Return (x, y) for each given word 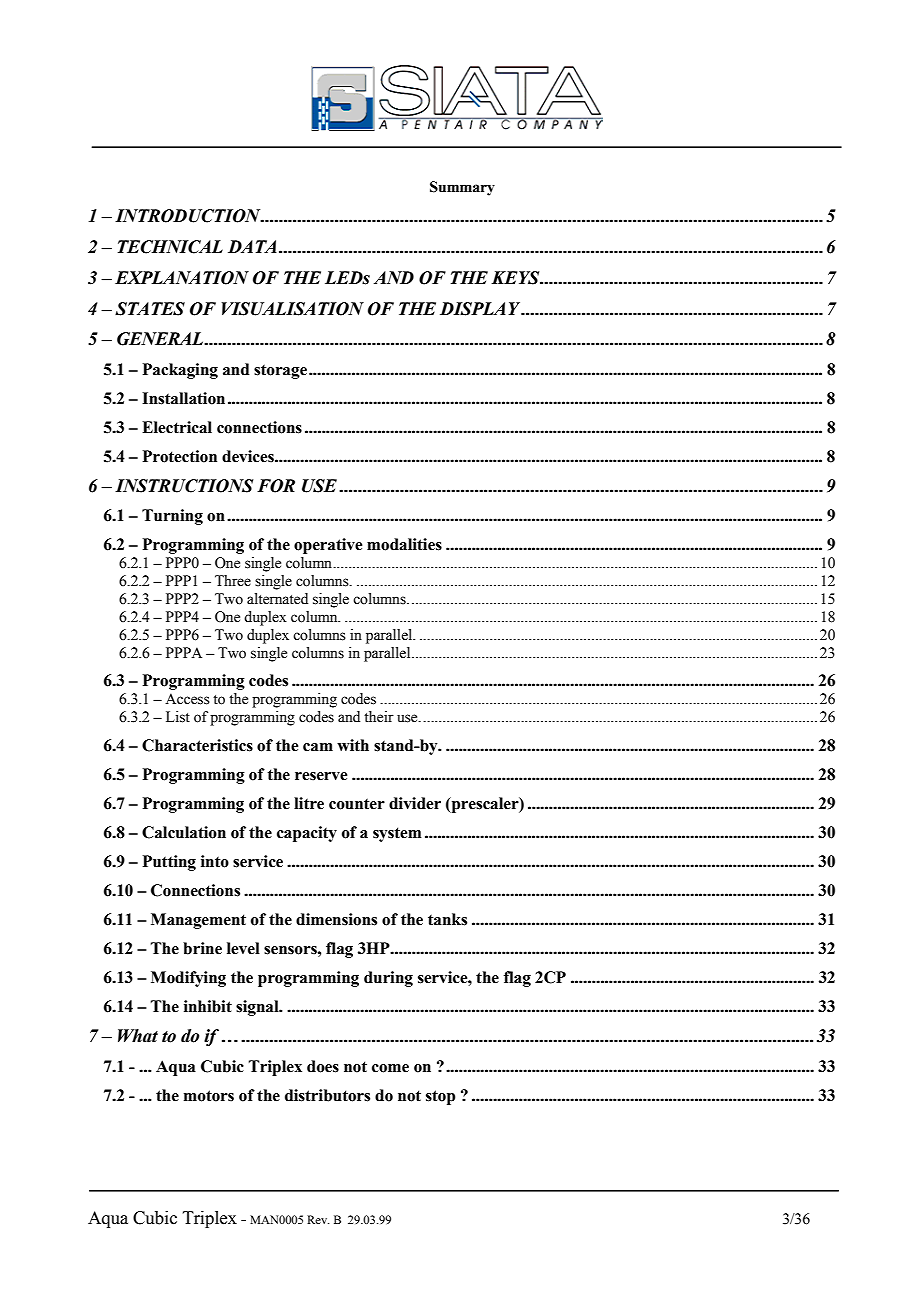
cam (318, 747)
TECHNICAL (170, 247)
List (178, 717)
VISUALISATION (293, 309)
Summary (462, 188)
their (379, 717)
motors (209, 1096)
